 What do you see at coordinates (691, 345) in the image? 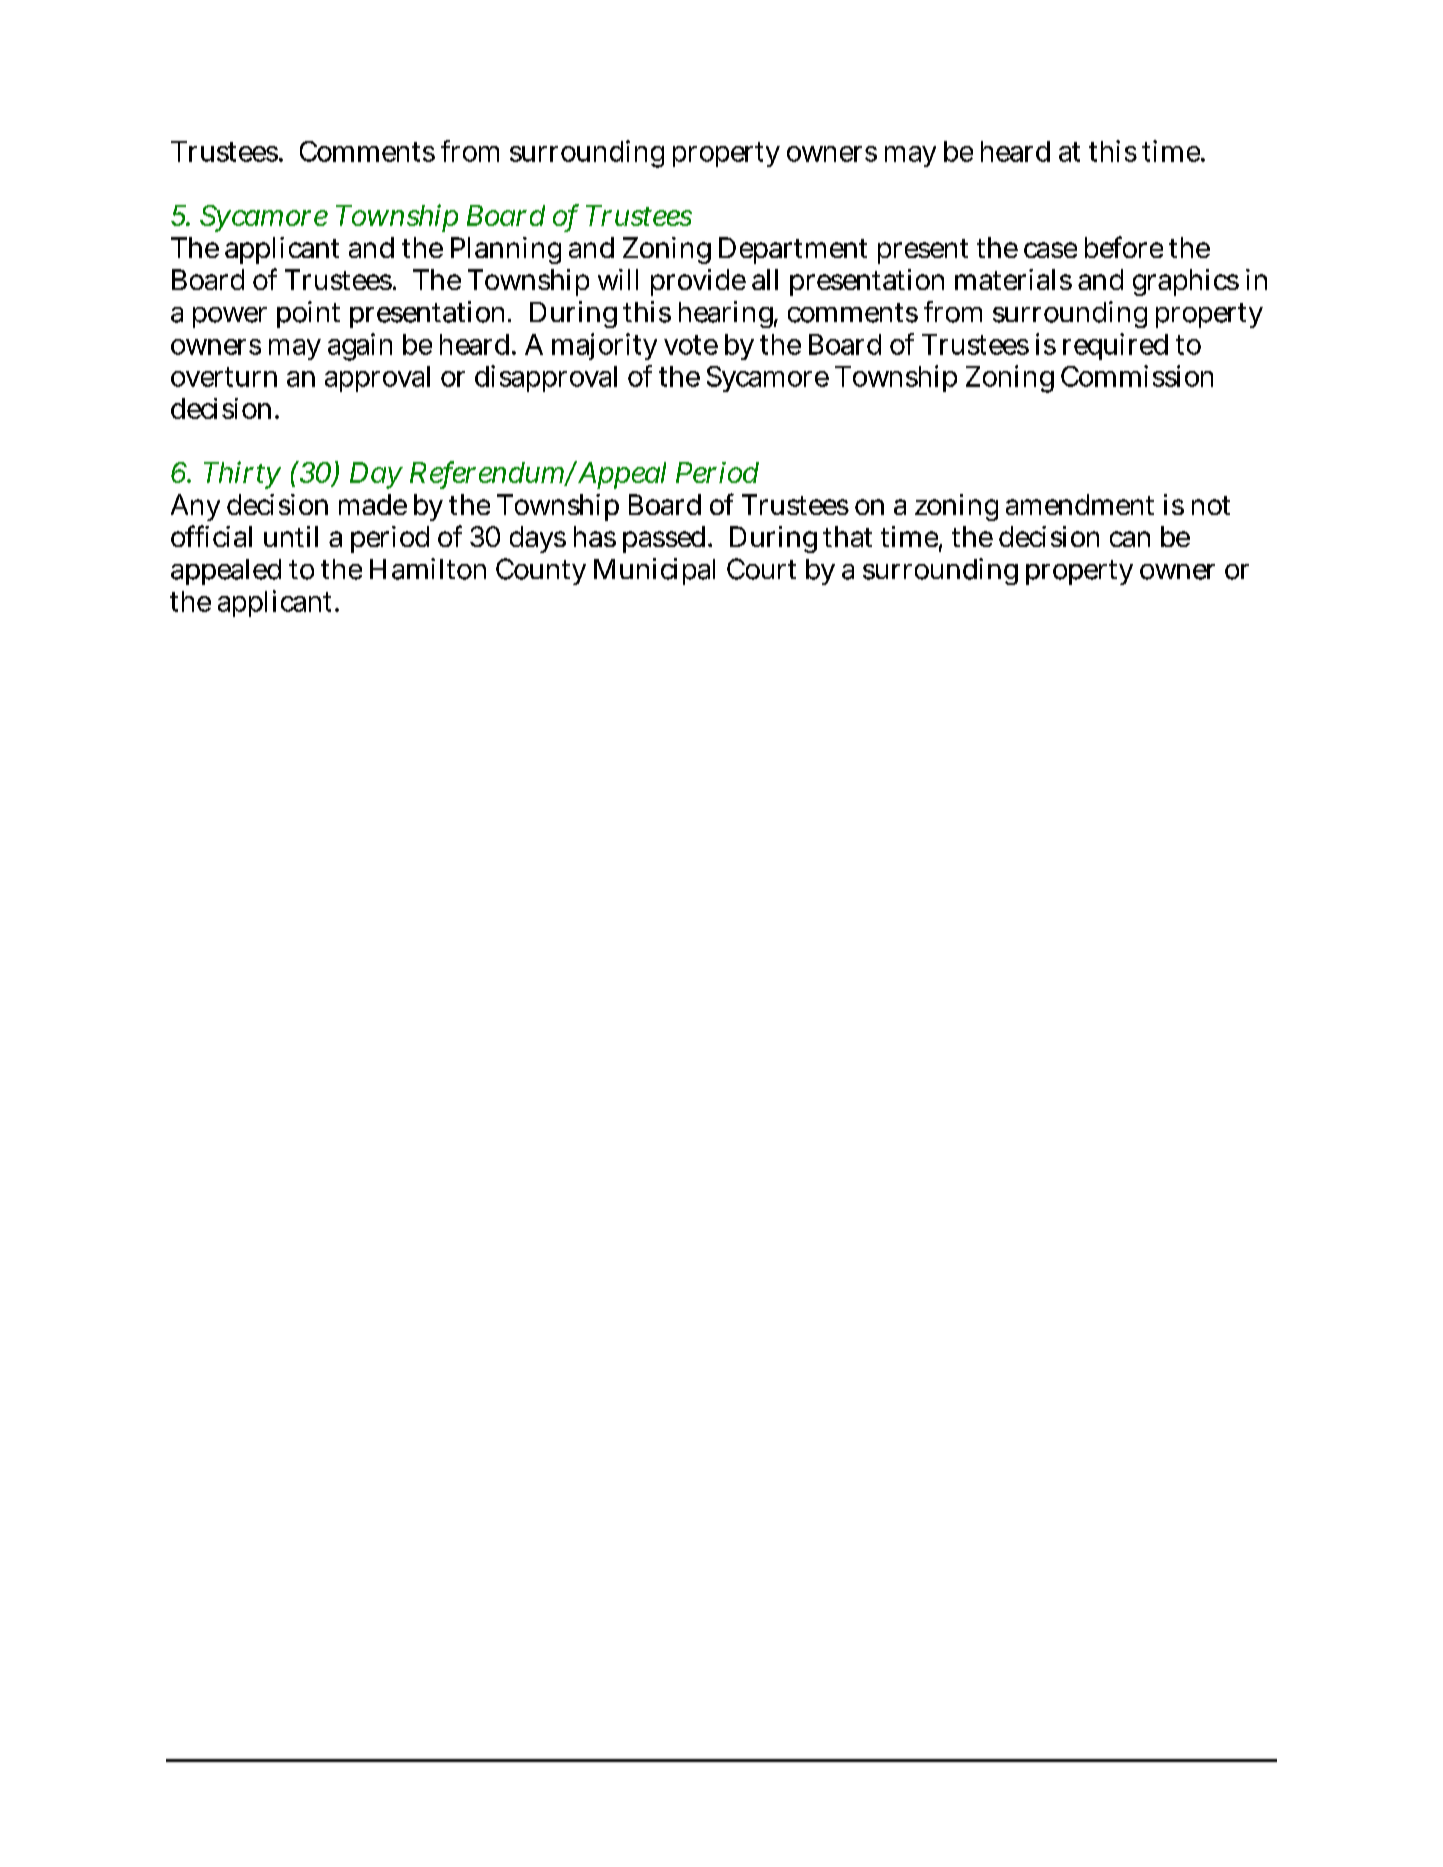
I see `vote` at bounding box center [691, 345].
